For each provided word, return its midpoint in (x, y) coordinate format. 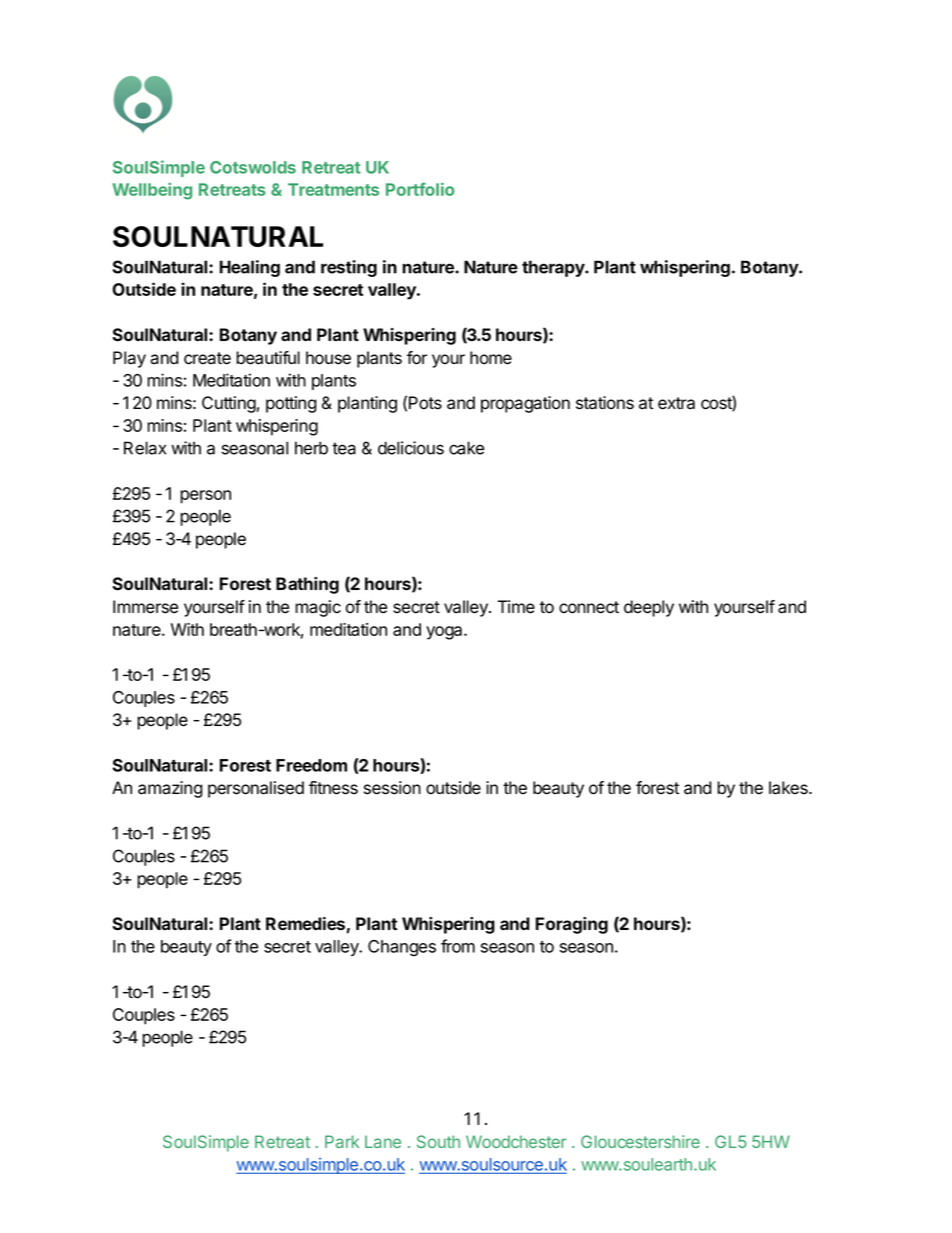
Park (342, 1141)
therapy (554, 268)
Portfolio (420, 189)
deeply (649, 608)
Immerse (145, 607)
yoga (445, 633)
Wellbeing (152, 191)
